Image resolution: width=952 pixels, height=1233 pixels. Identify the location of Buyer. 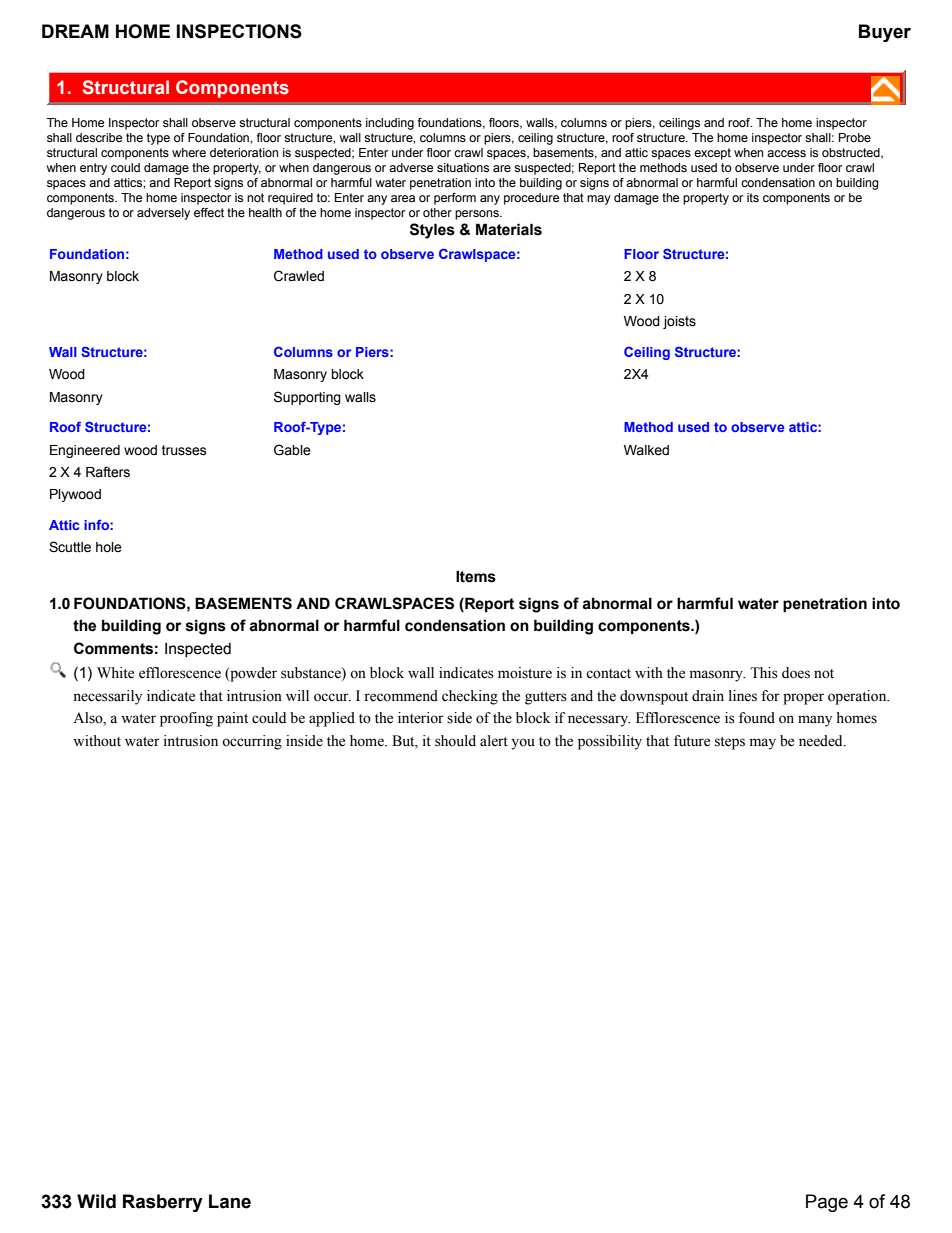
(885, 33).
